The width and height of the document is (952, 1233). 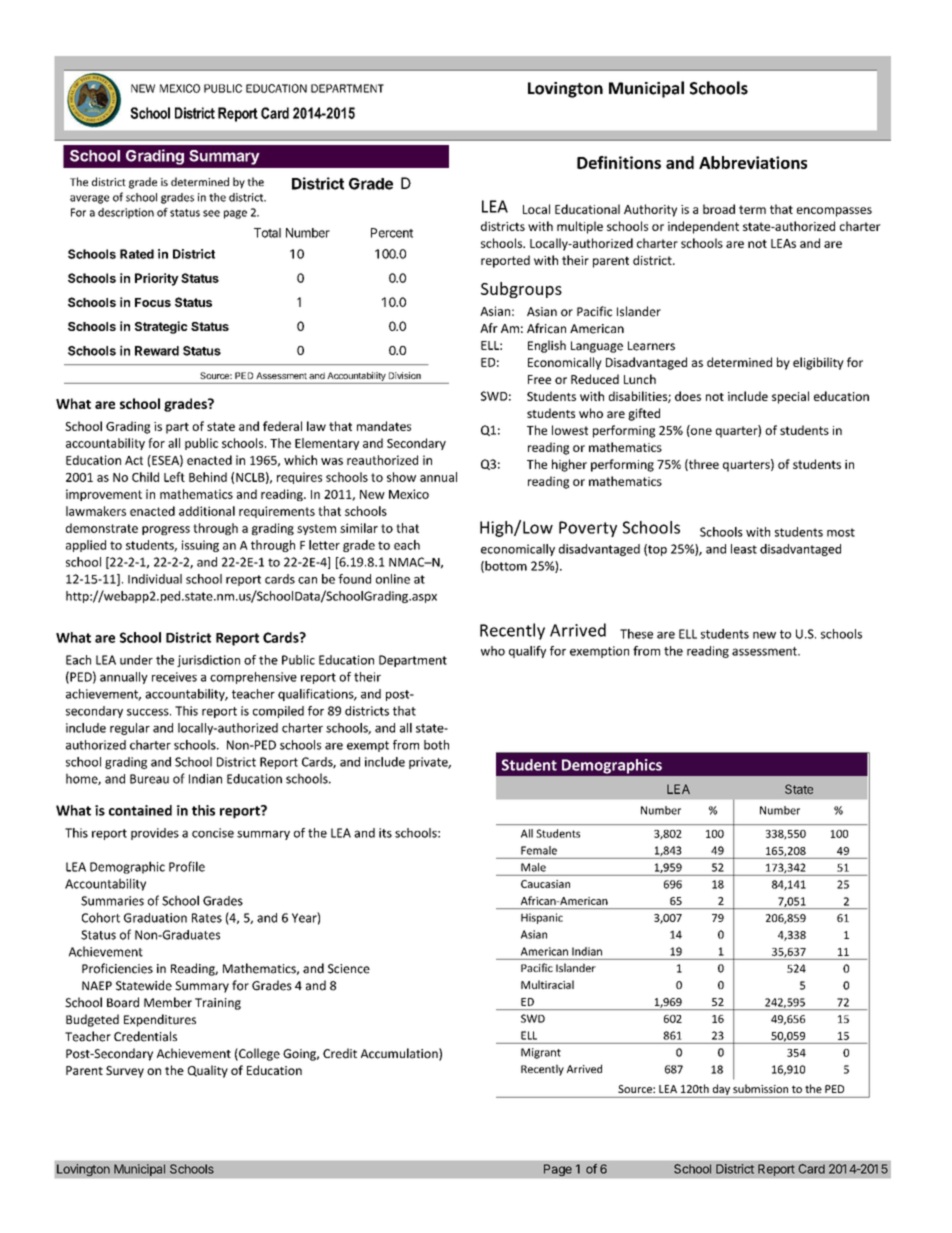 I want to click on Quality, so click(x=208, y=1071).
